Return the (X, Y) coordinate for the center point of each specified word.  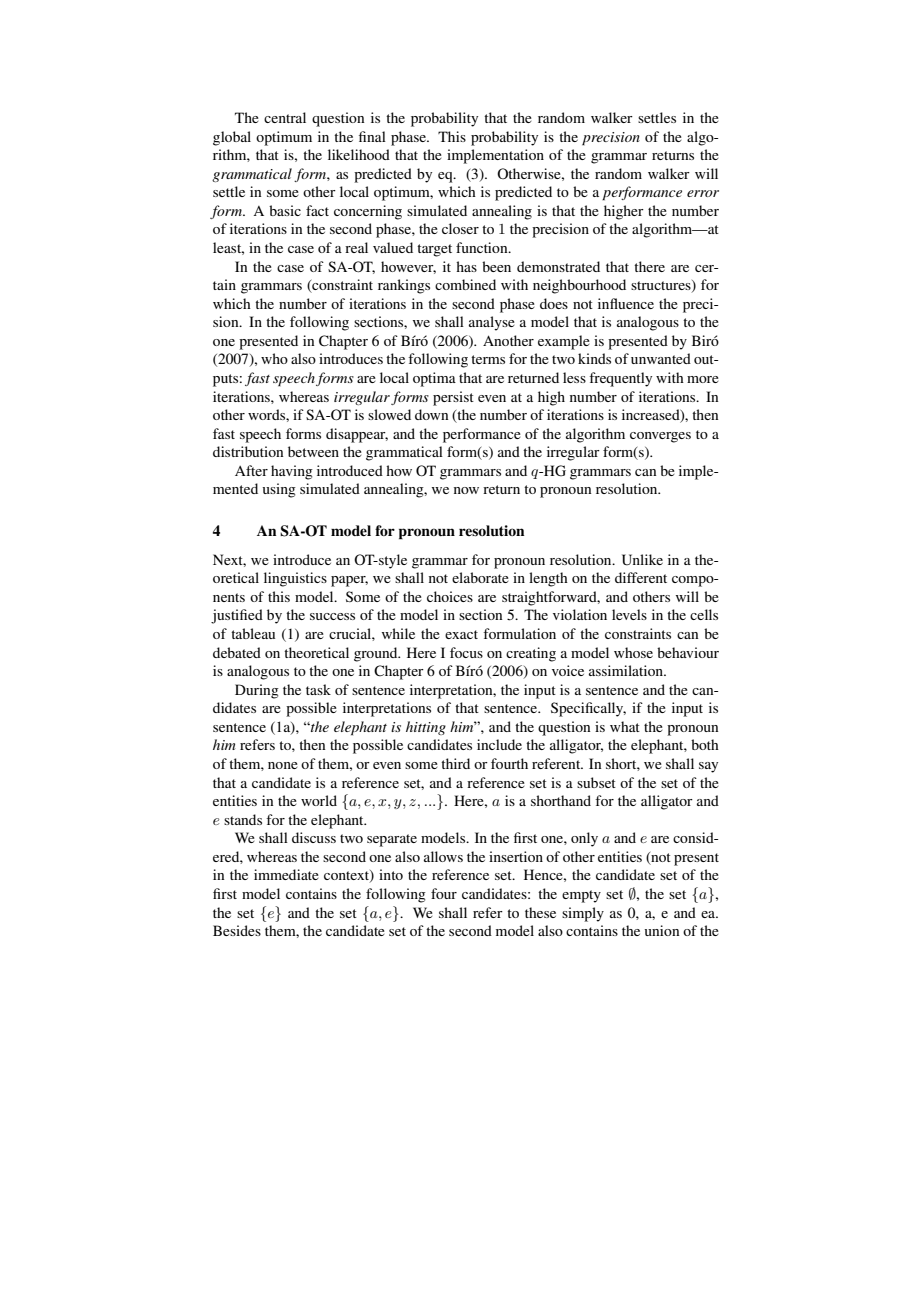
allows (443, 856)
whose (633, 652)
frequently (620, 379)
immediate (286, 874)
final (372, 136)
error (703, 193)
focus (466, 652)
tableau (253, 633)
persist (453, 398)
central (285, 117)
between (313, 451)
